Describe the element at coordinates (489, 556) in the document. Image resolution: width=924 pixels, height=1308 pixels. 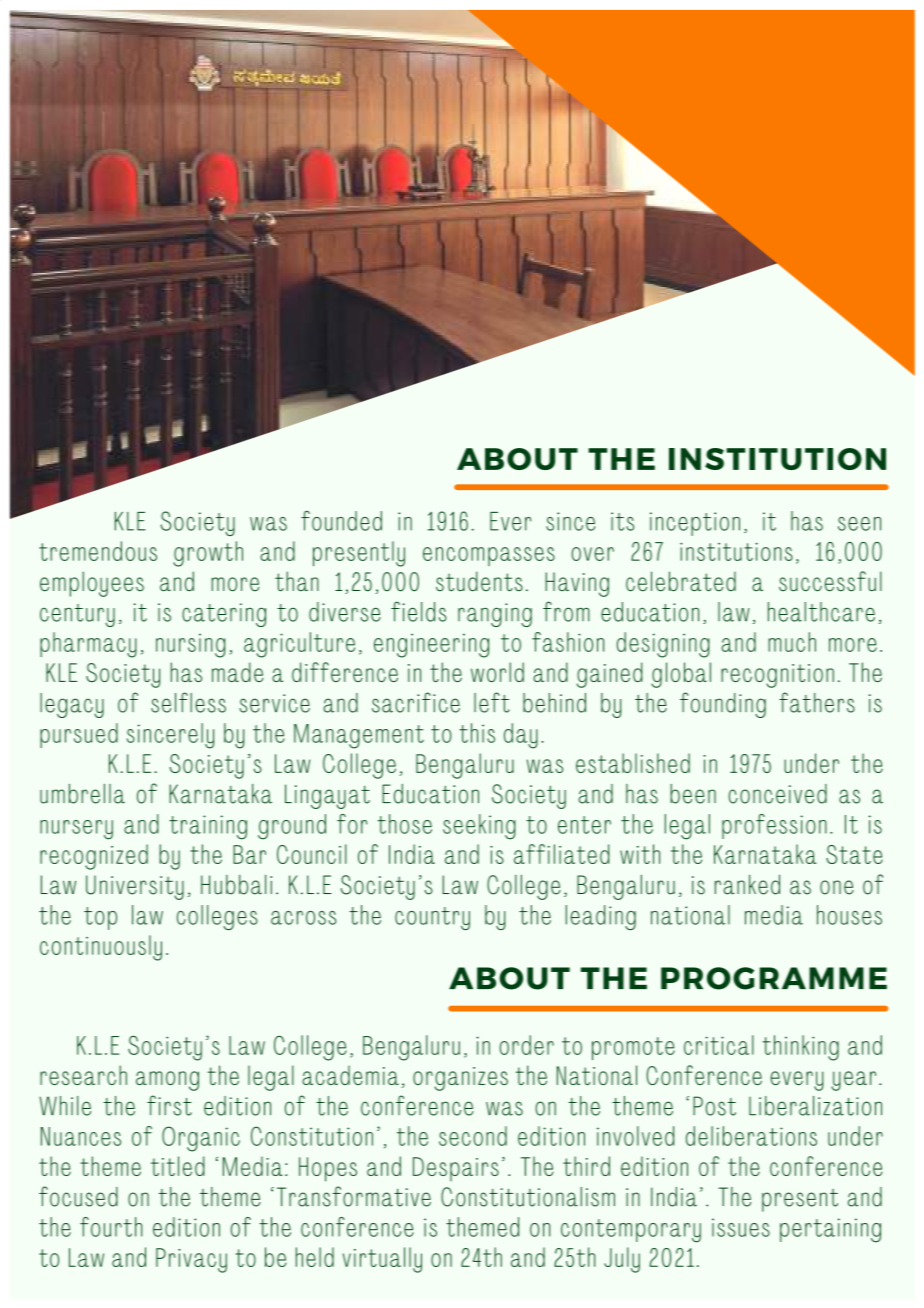
I see `encompasses` at that location.
